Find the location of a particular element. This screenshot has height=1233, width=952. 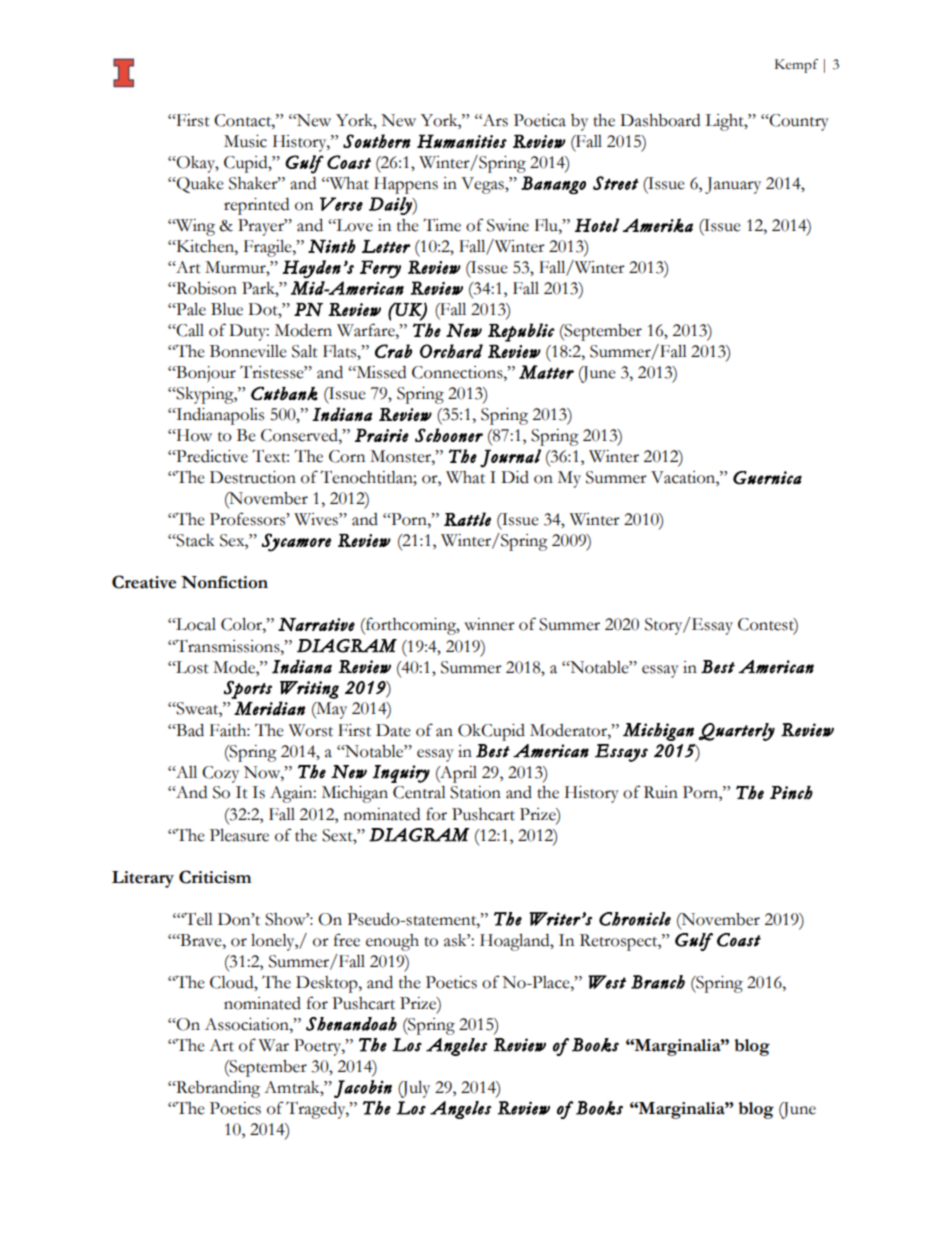

Journal is located at coordinates (510, 458).
